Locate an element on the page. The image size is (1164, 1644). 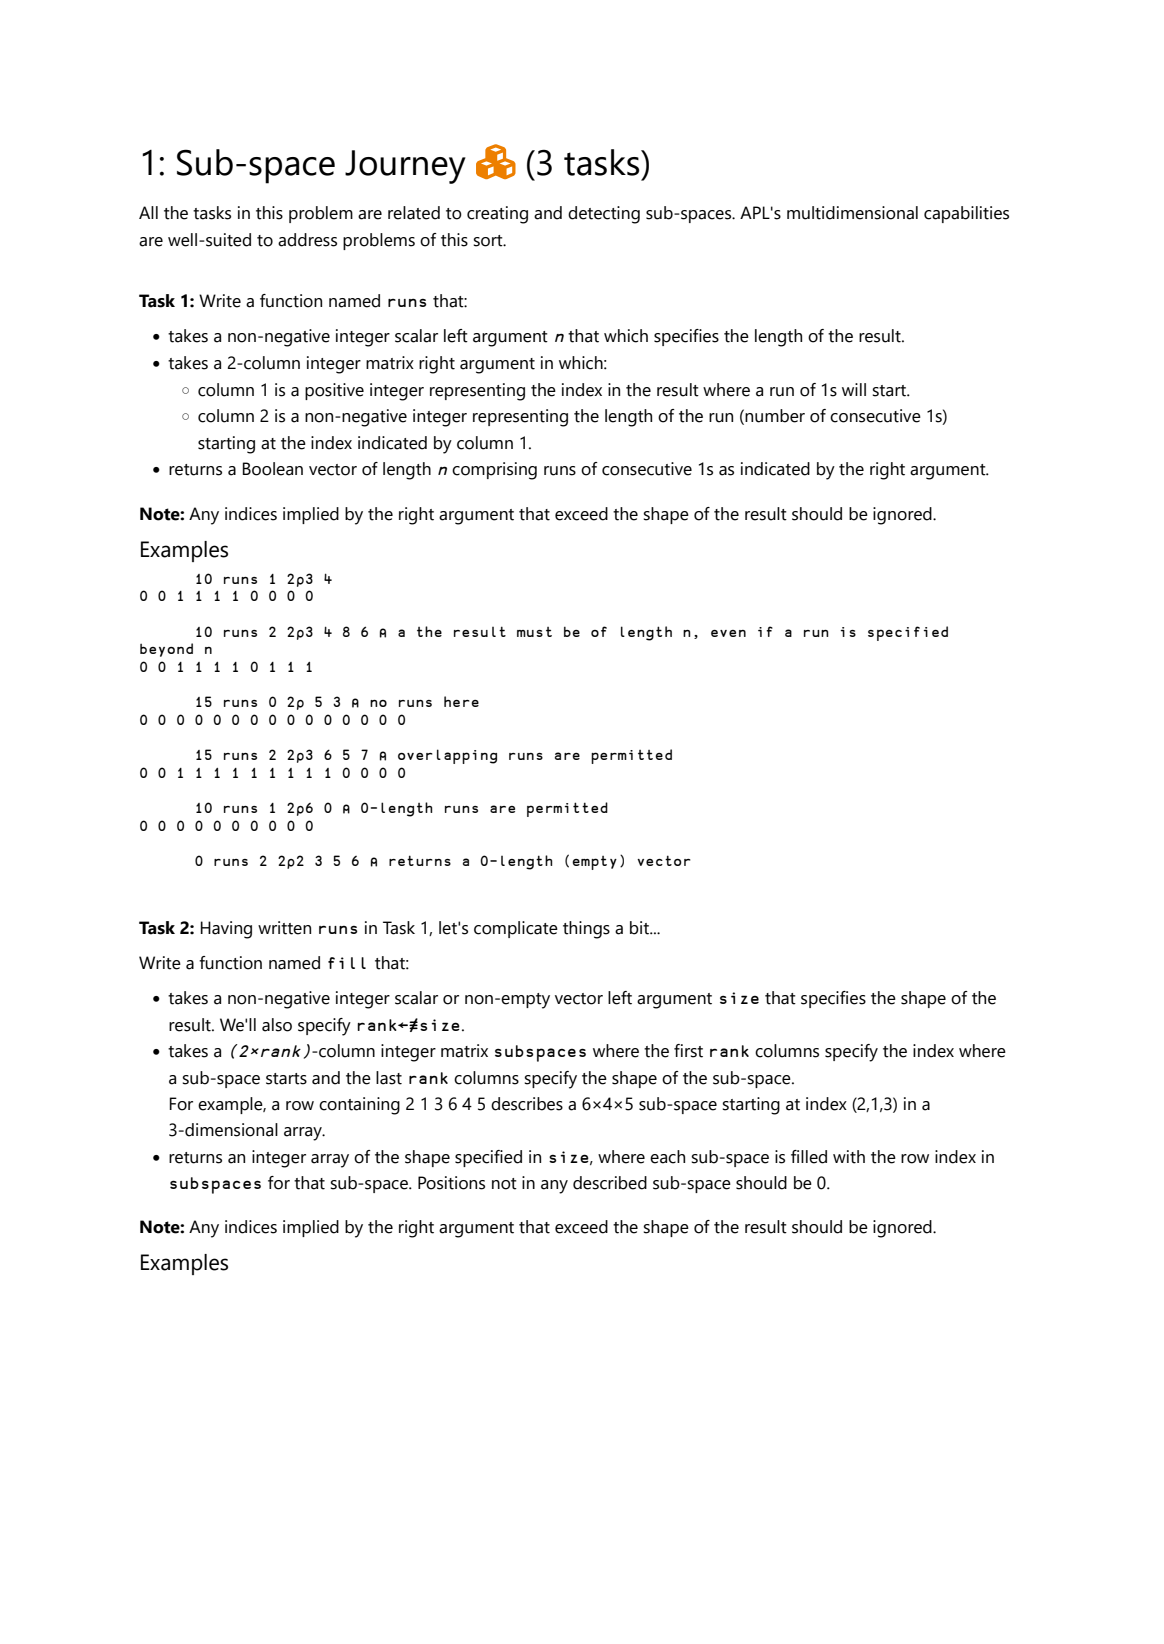
bit is located at coordinates (640, 928).
